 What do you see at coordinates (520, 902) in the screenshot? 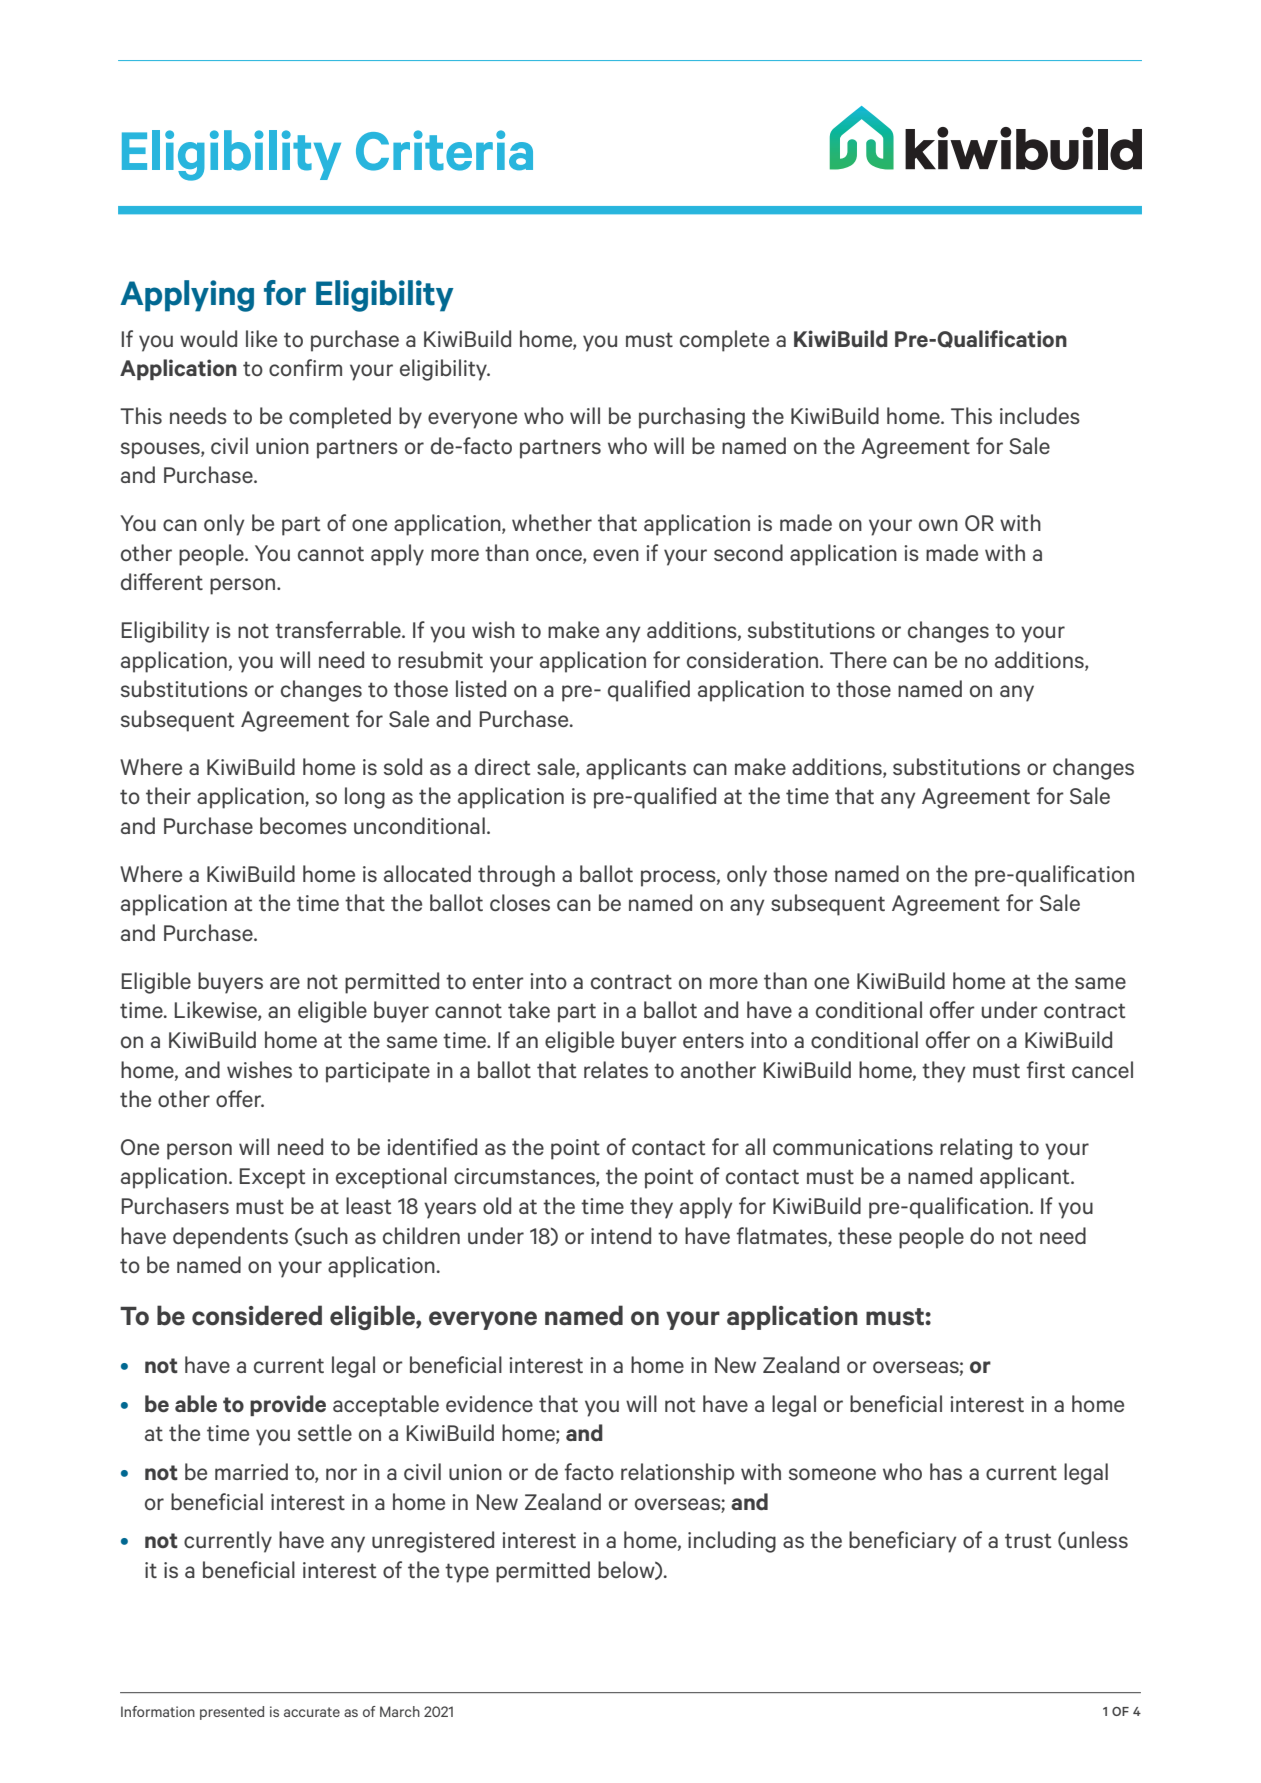
I see `closes` at bounding box center [520, 902].
